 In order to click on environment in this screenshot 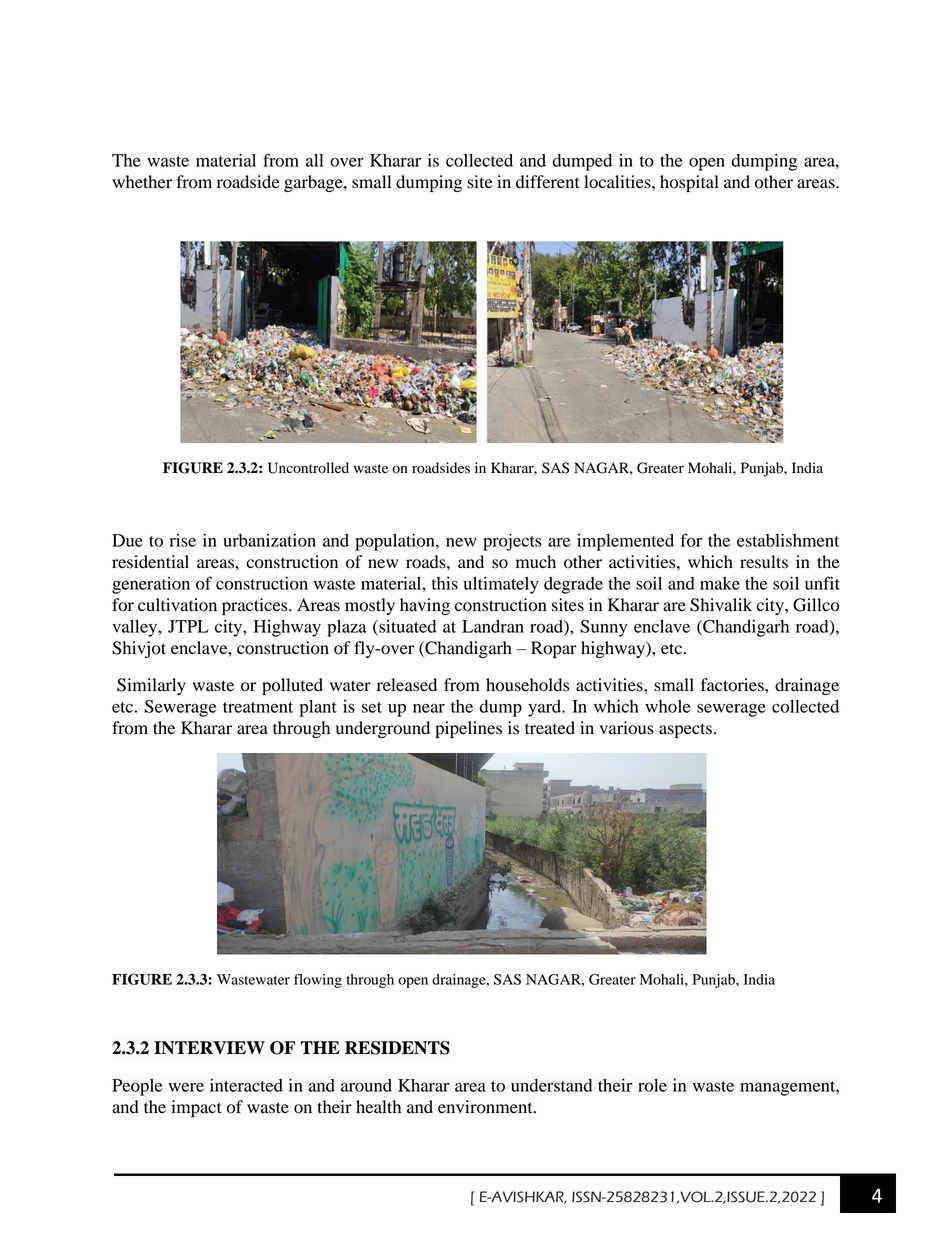, I will do `click(486, 1107)`.
